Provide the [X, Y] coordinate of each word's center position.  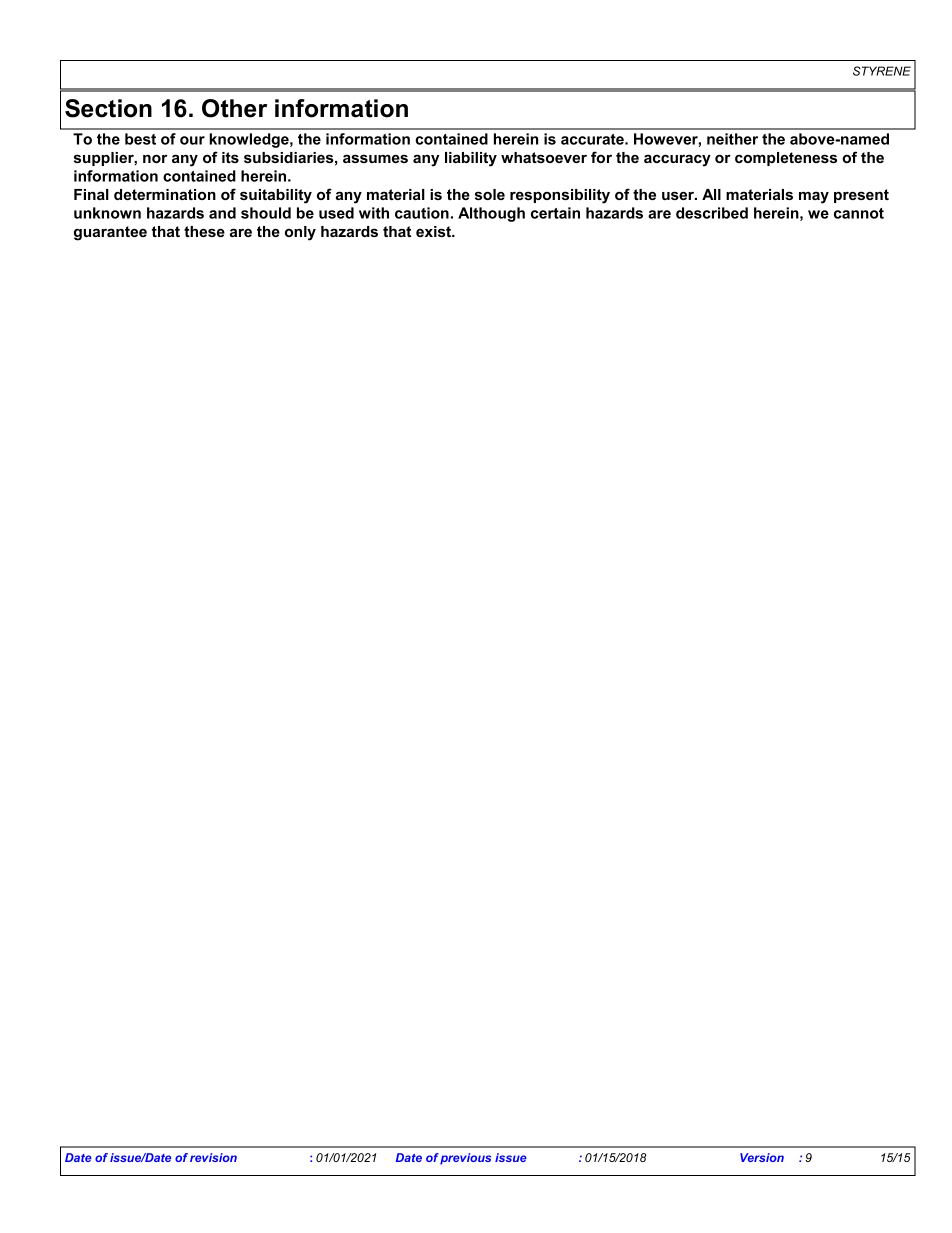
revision [213, 1157]
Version [762, 1157]
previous [465, 1159]
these [204, 231]
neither [732, 139]
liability [471, 159]
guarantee [110, 233]
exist [435, 231]
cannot [859, 213]
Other [234, 108]
